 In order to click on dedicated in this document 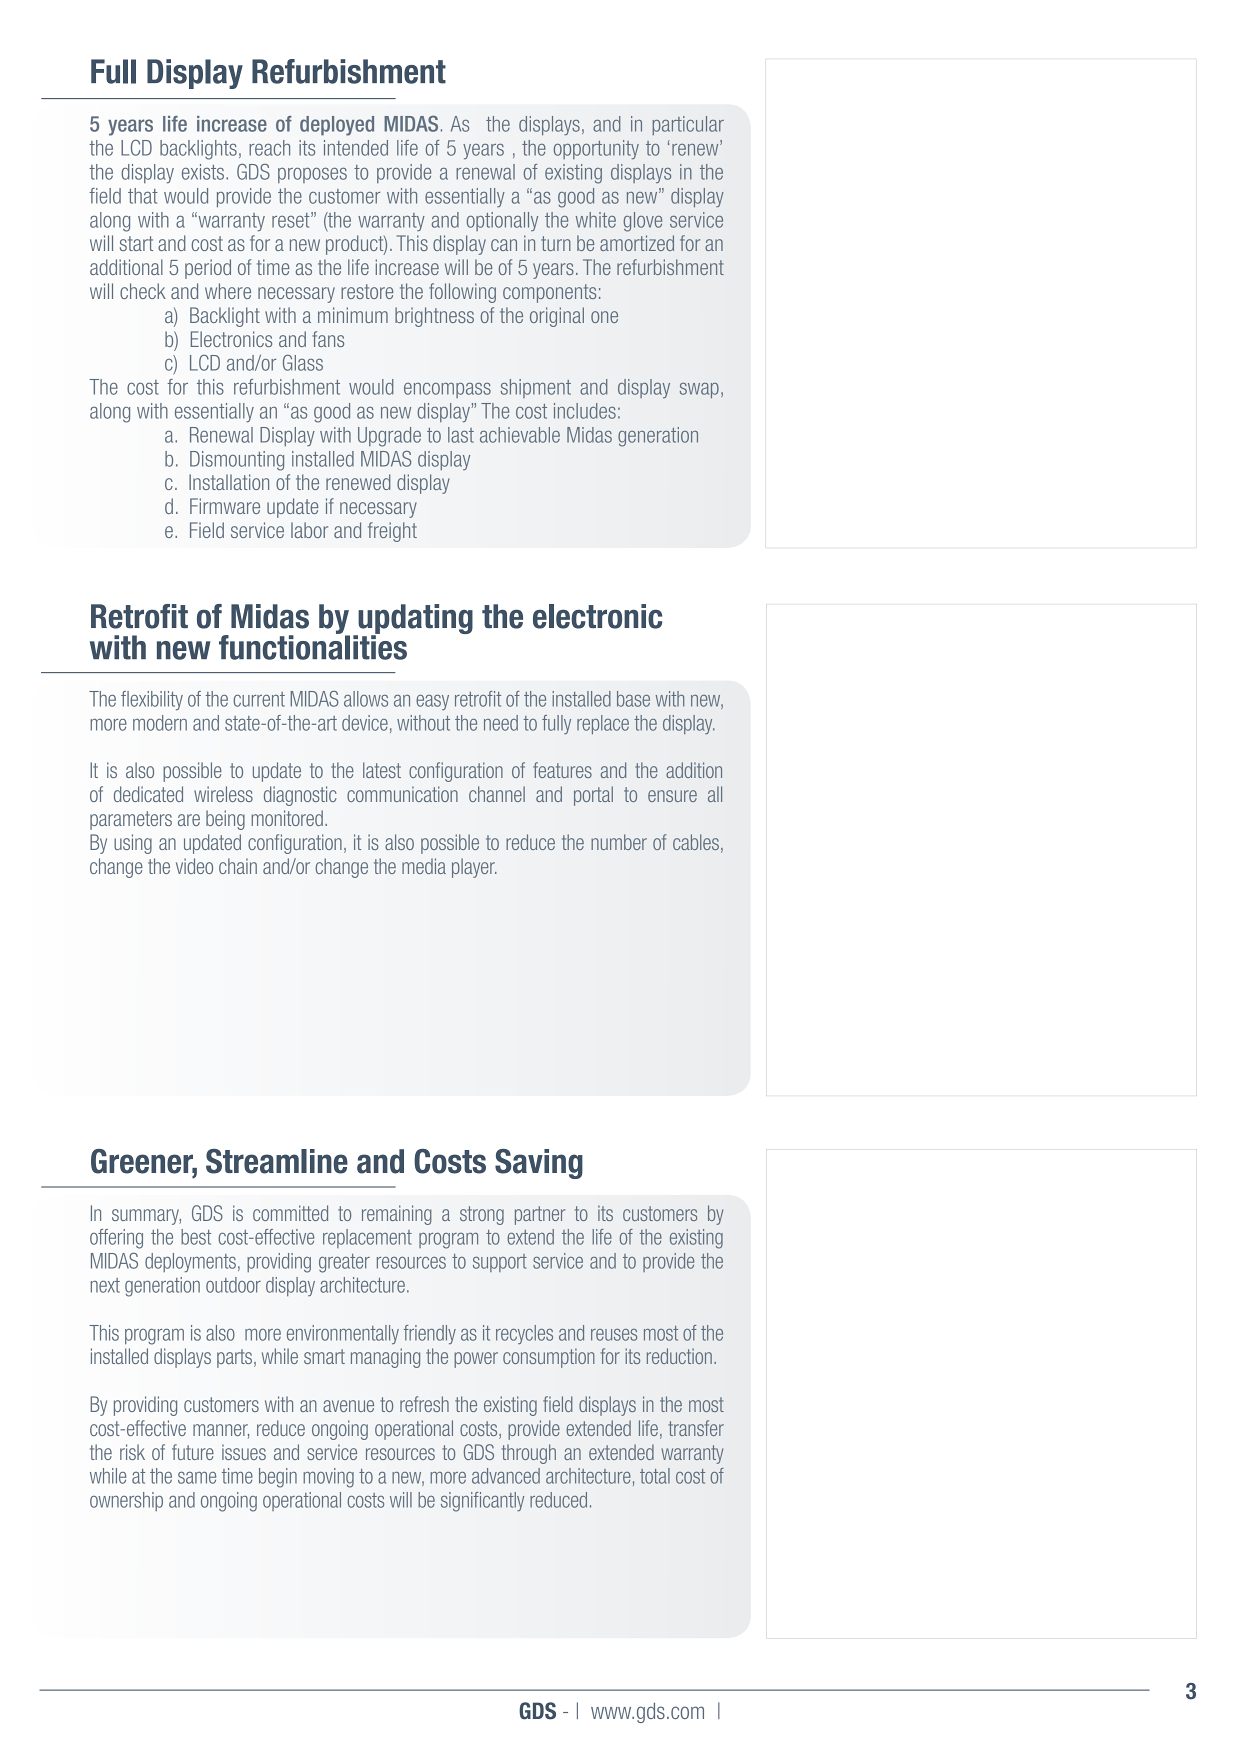, I will do `click(148, 794)`.
